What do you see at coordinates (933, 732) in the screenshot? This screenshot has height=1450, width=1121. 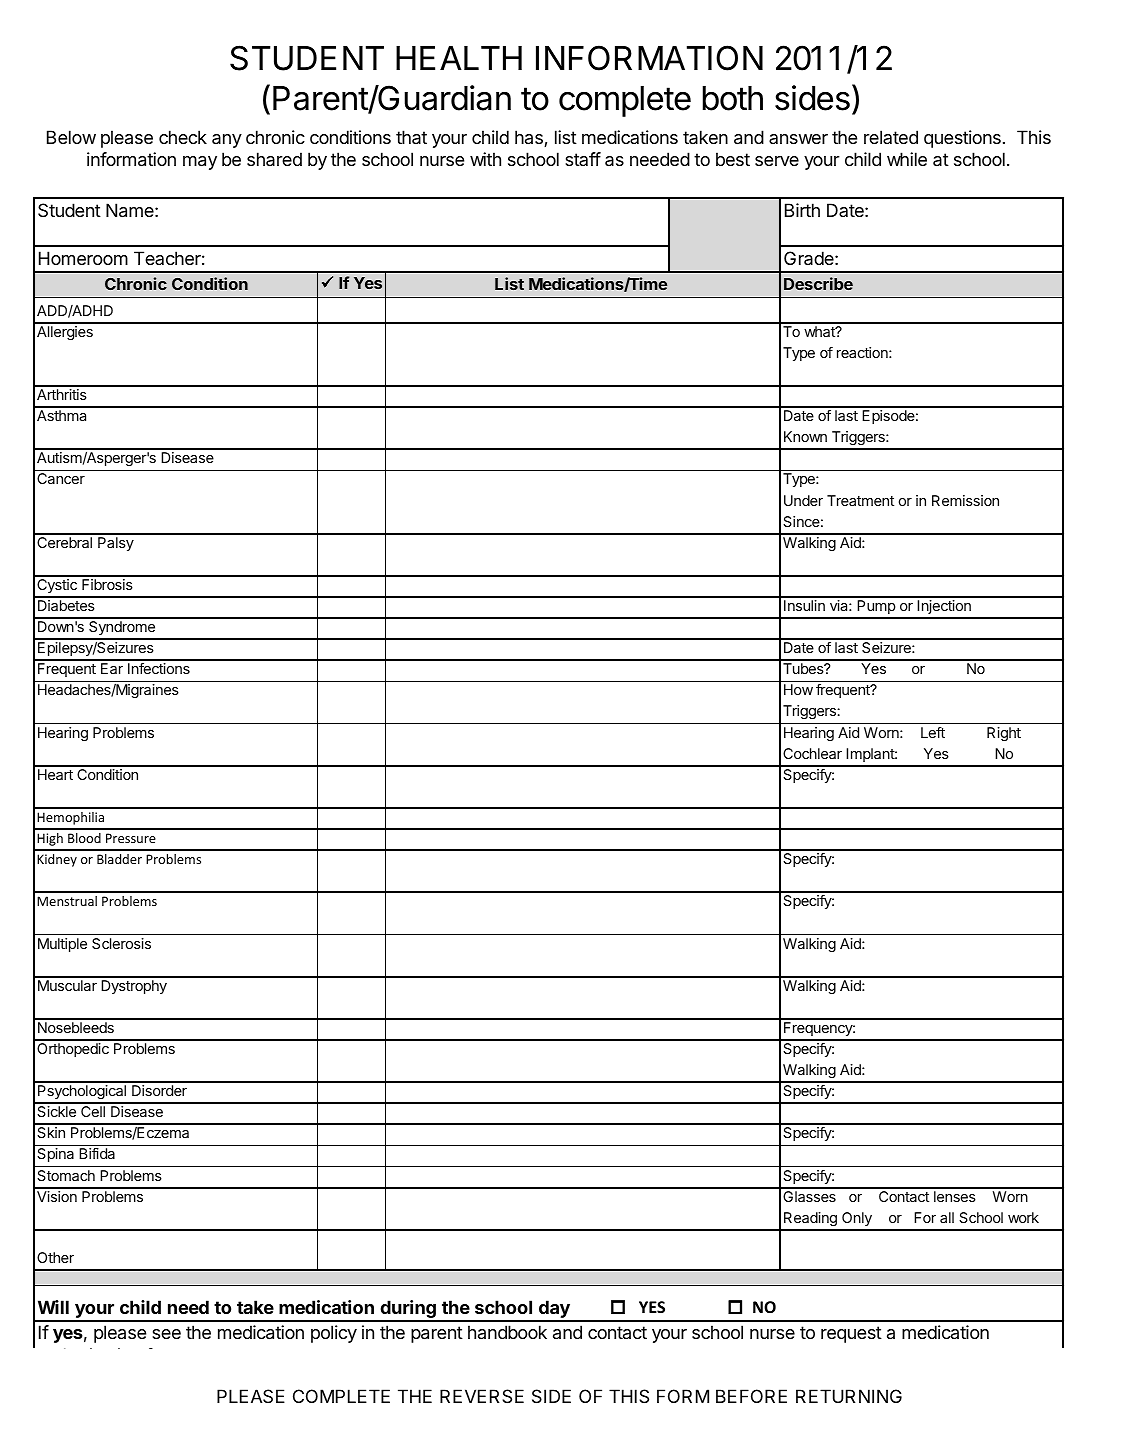 I see `Left` at bounding box center [933, 732].
